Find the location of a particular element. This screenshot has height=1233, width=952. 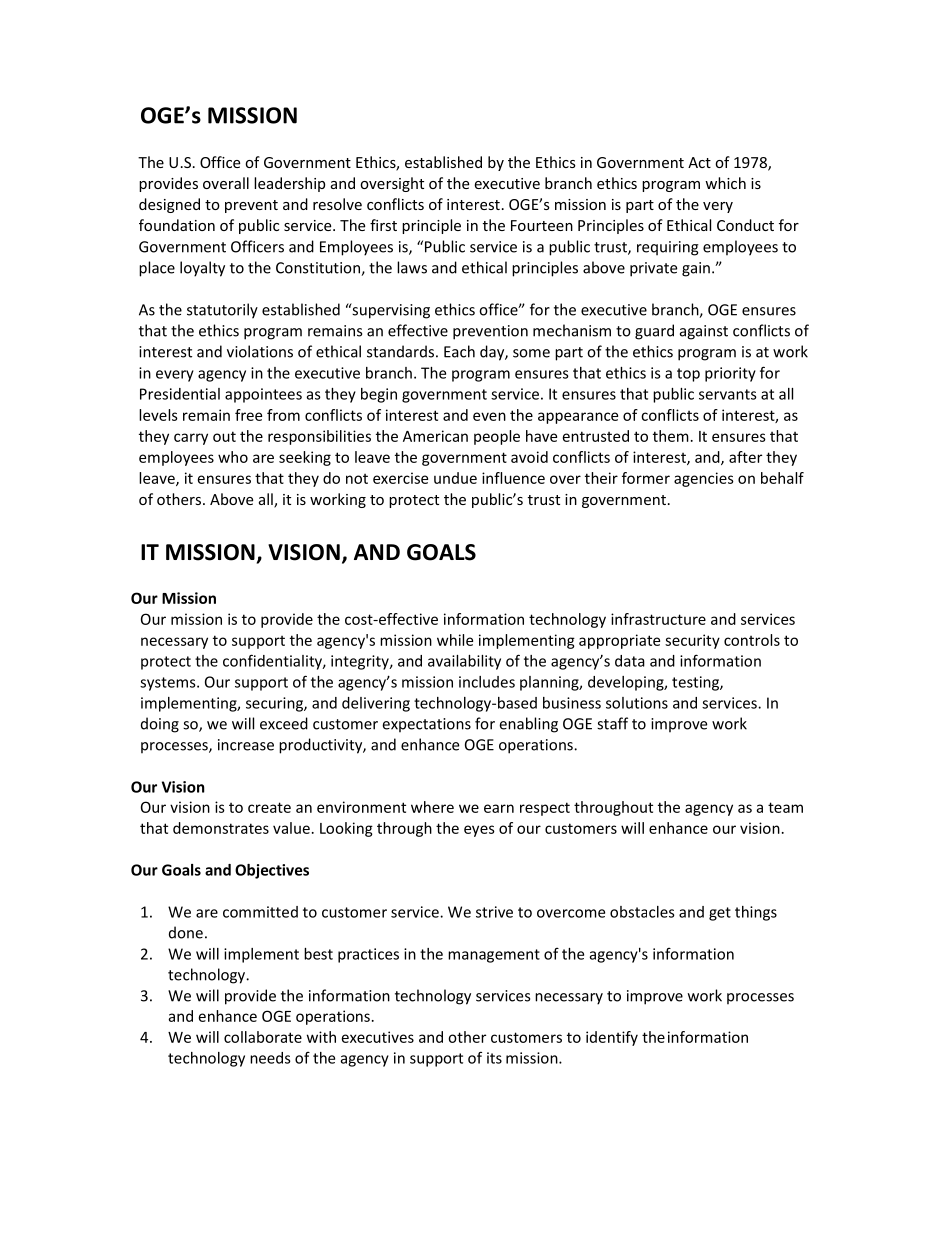

agencies is located at coordinates (704, 479).
